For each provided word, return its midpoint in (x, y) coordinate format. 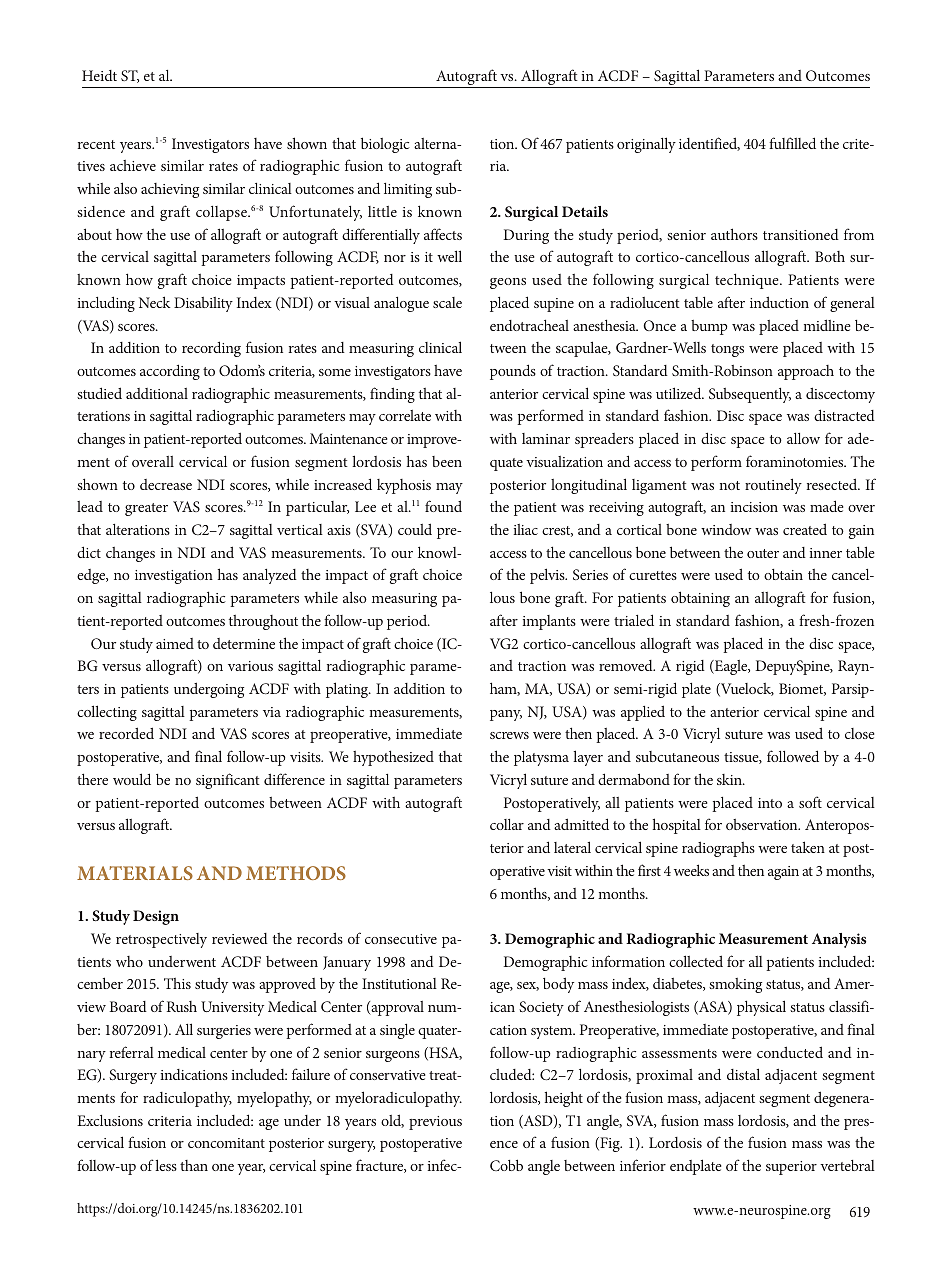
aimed (175, 643)
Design (156, 917)
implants (549, 622)
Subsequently (750, 395)
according (170, 372)
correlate (405, 415)
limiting (408, 190)
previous (435, 1123)
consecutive (401, 939)
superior (791, 1168)
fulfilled (792, 143)
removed (627, 665)
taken (808, 847)
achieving (170, 190)
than (194, 1165)
